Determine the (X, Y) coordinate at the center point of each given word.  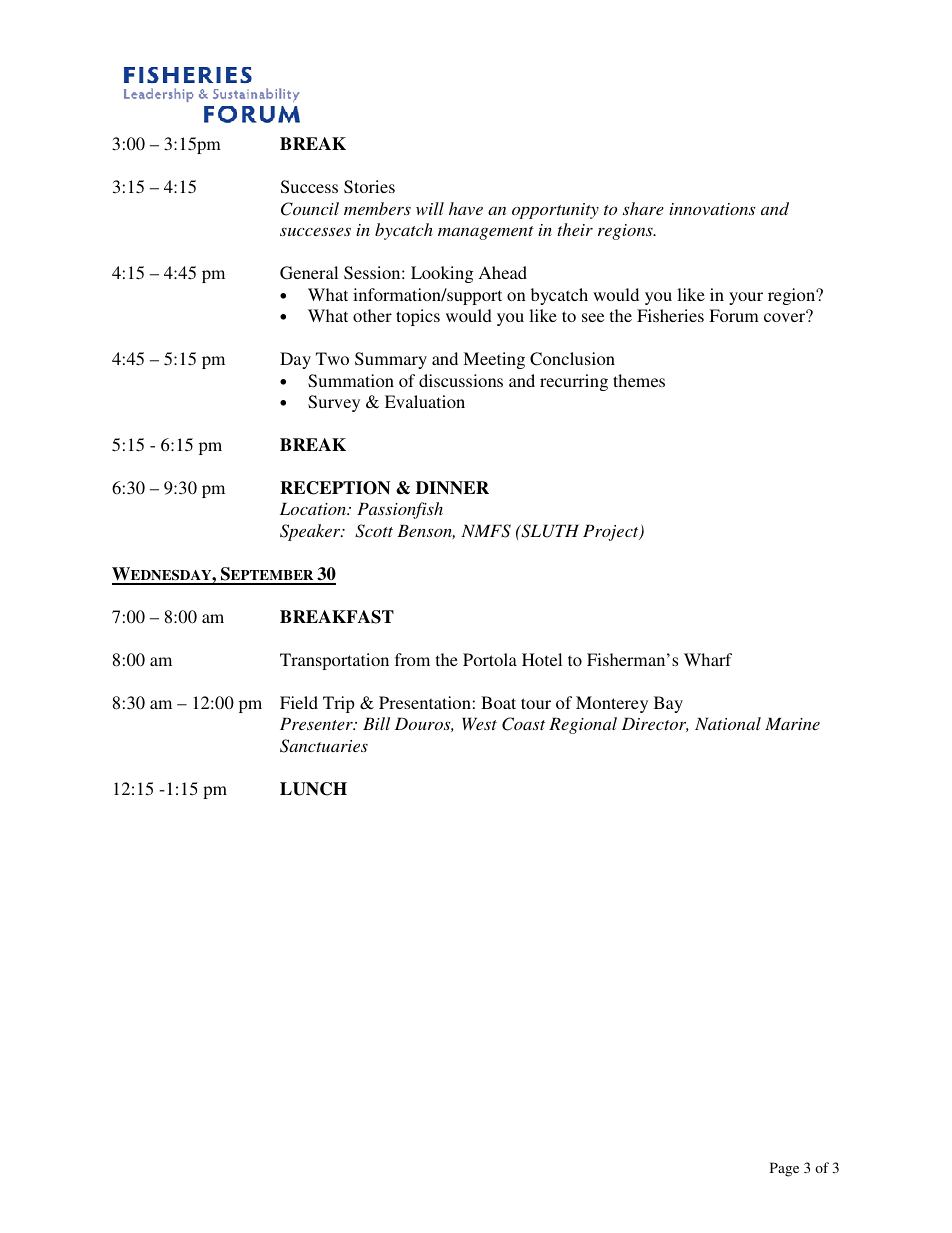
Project (612, 532)
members (377, 208)
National (728, 723)
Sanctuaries (324, 746)
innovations (712, 209)
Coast (523, 724)
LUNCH (313, 789)
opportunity (555, 211)
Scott (374, 531)
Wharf (708, 659)
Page (784, 1169)
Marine (792, 723)
